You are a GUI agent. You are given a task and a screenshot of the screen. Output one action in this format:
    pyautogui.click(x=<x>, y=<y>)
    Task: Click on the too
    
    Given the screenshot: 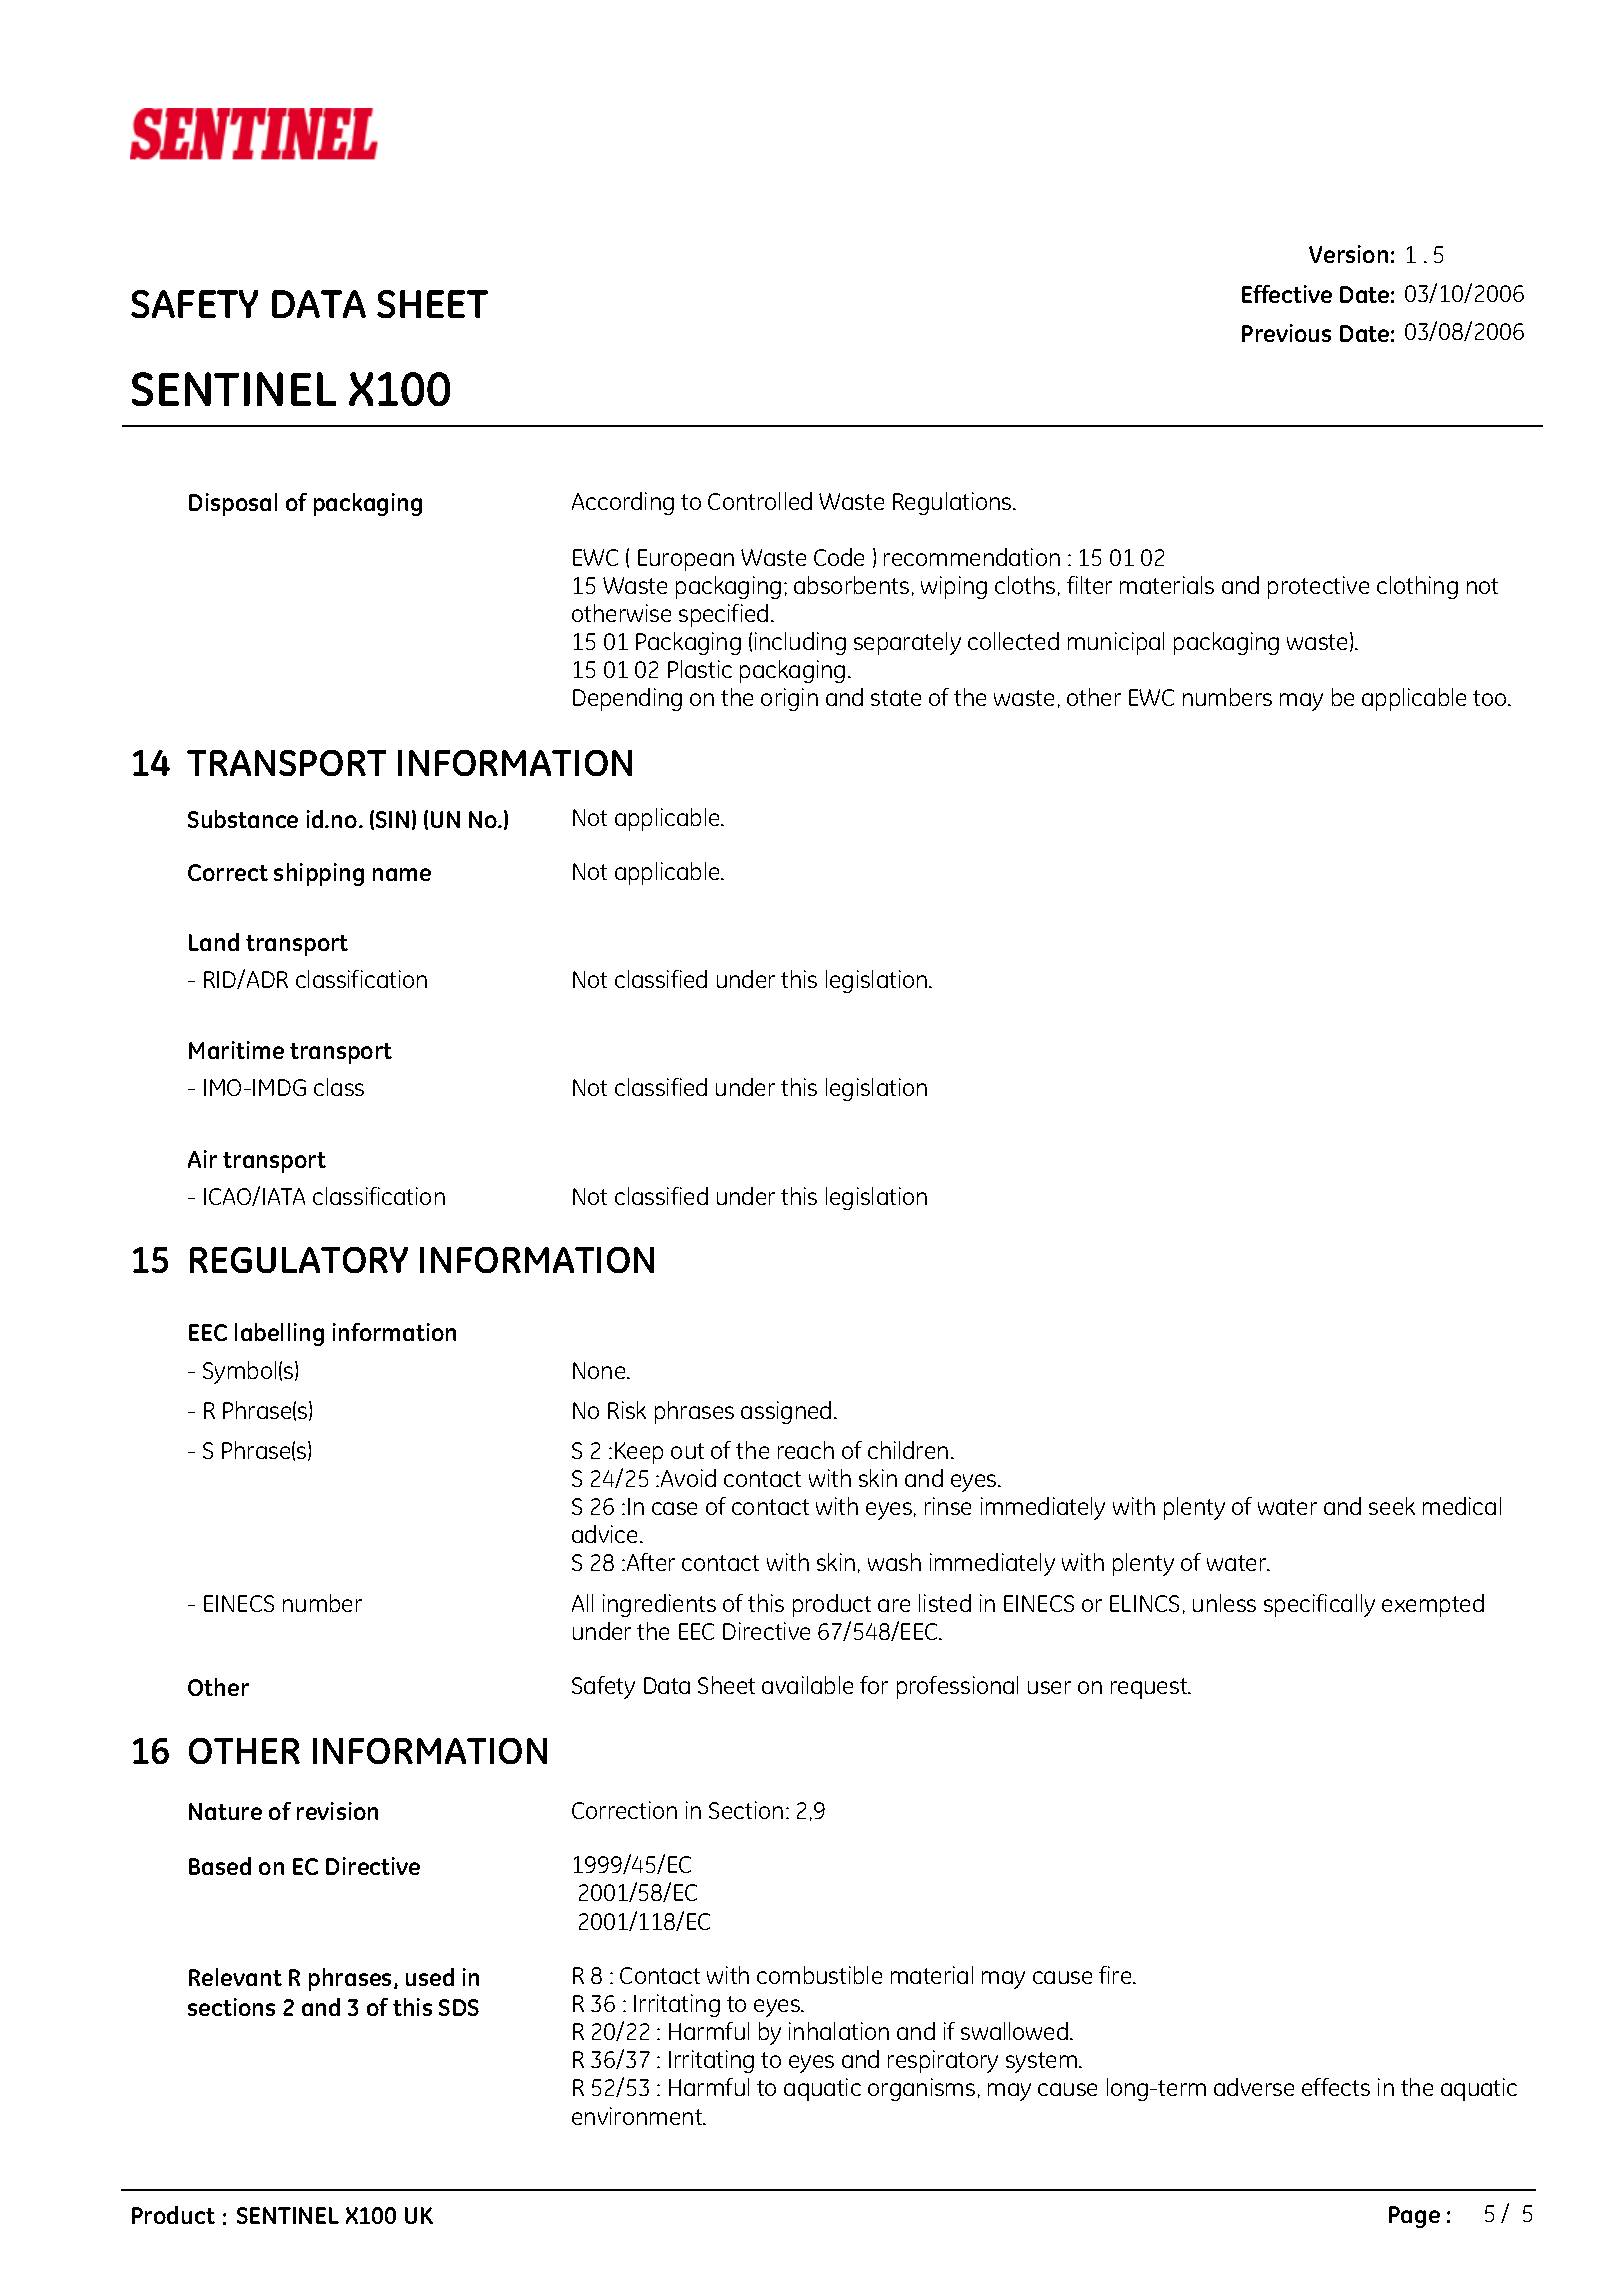 What is the action you would take?
    pyautogui.click(x=1491, y=698)
